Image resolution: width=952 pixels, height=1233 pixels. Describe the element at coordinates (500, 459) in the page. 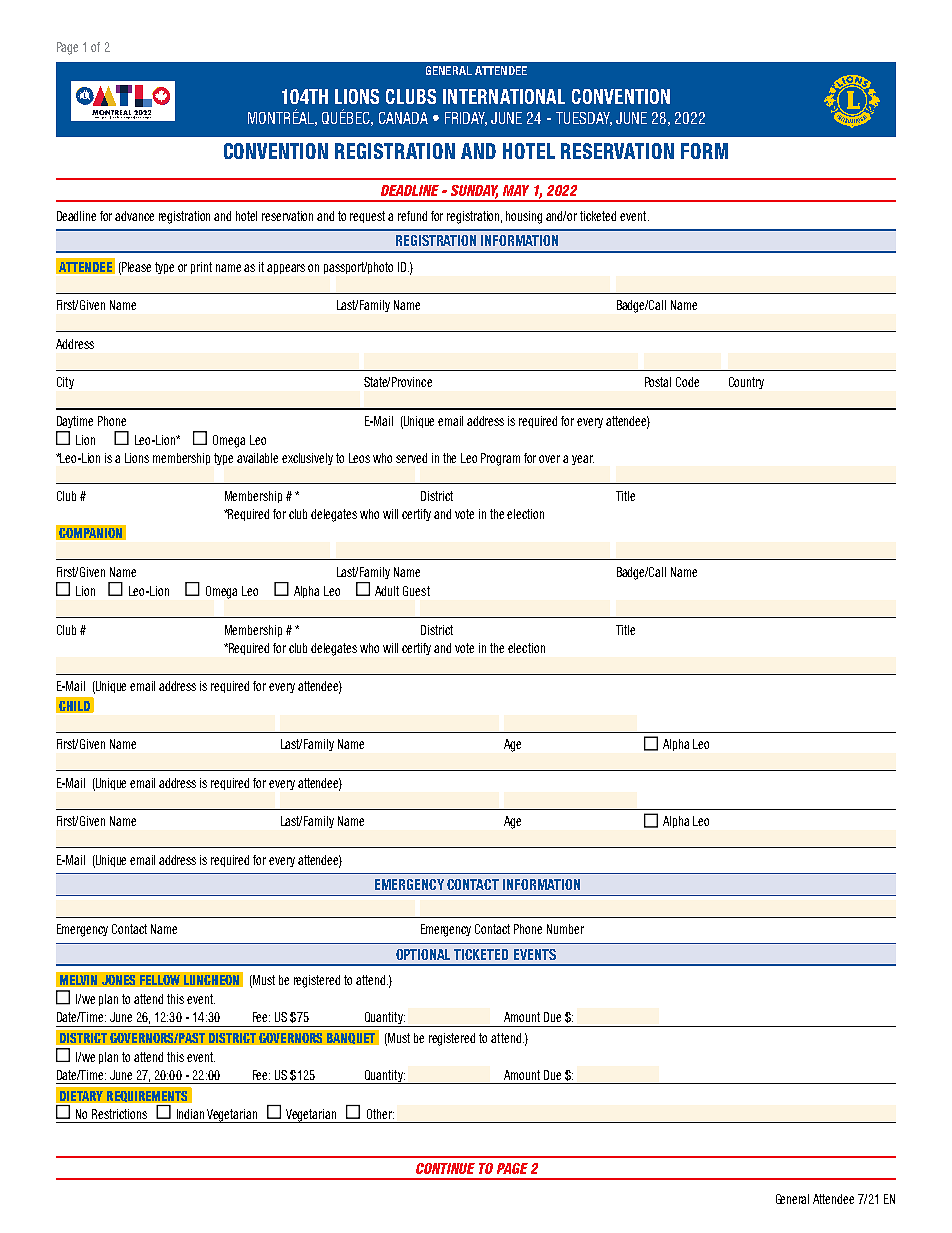

I see `Program` at that location.
